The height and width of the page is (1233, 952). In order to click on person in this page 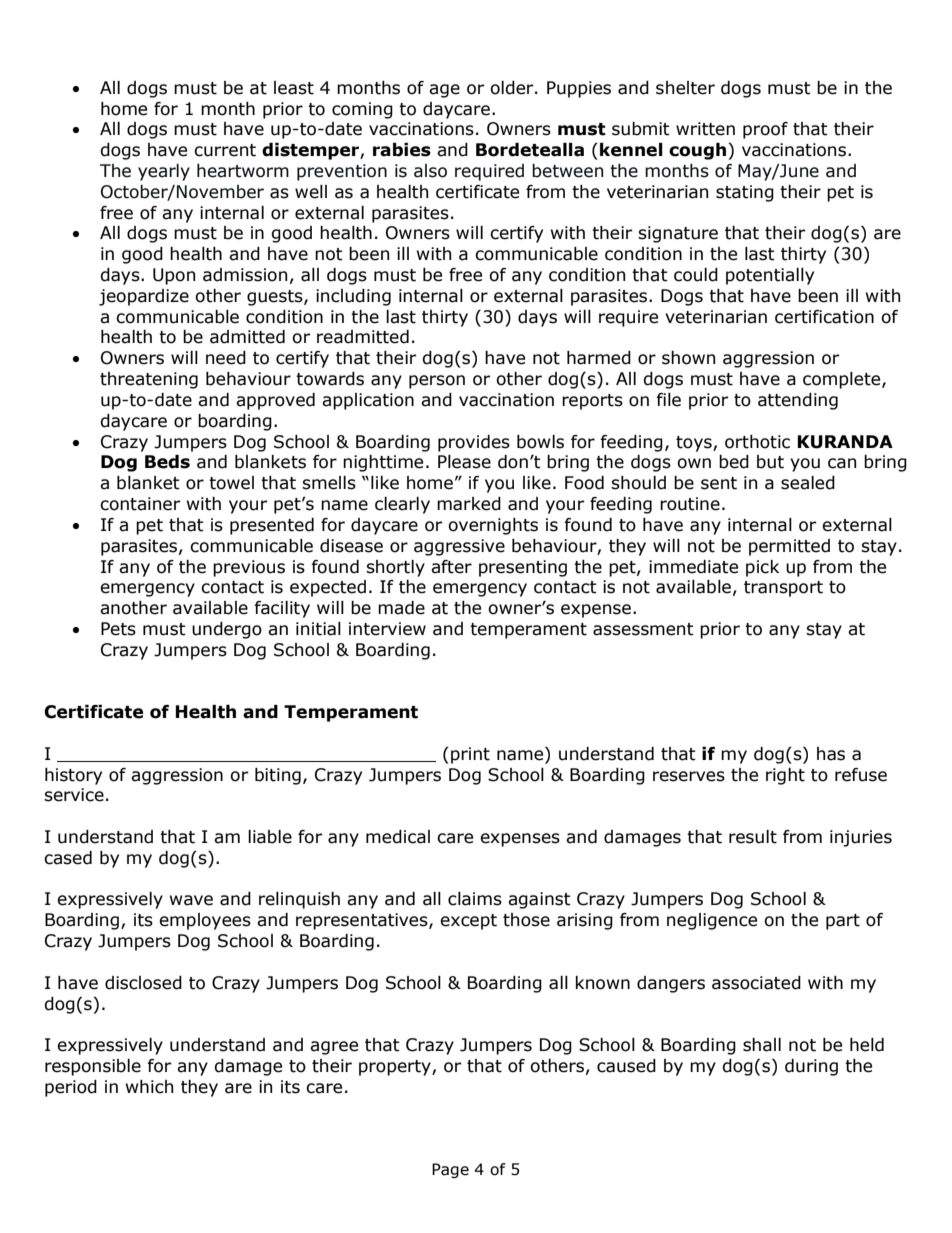, I will do `click(437, 382)`.
